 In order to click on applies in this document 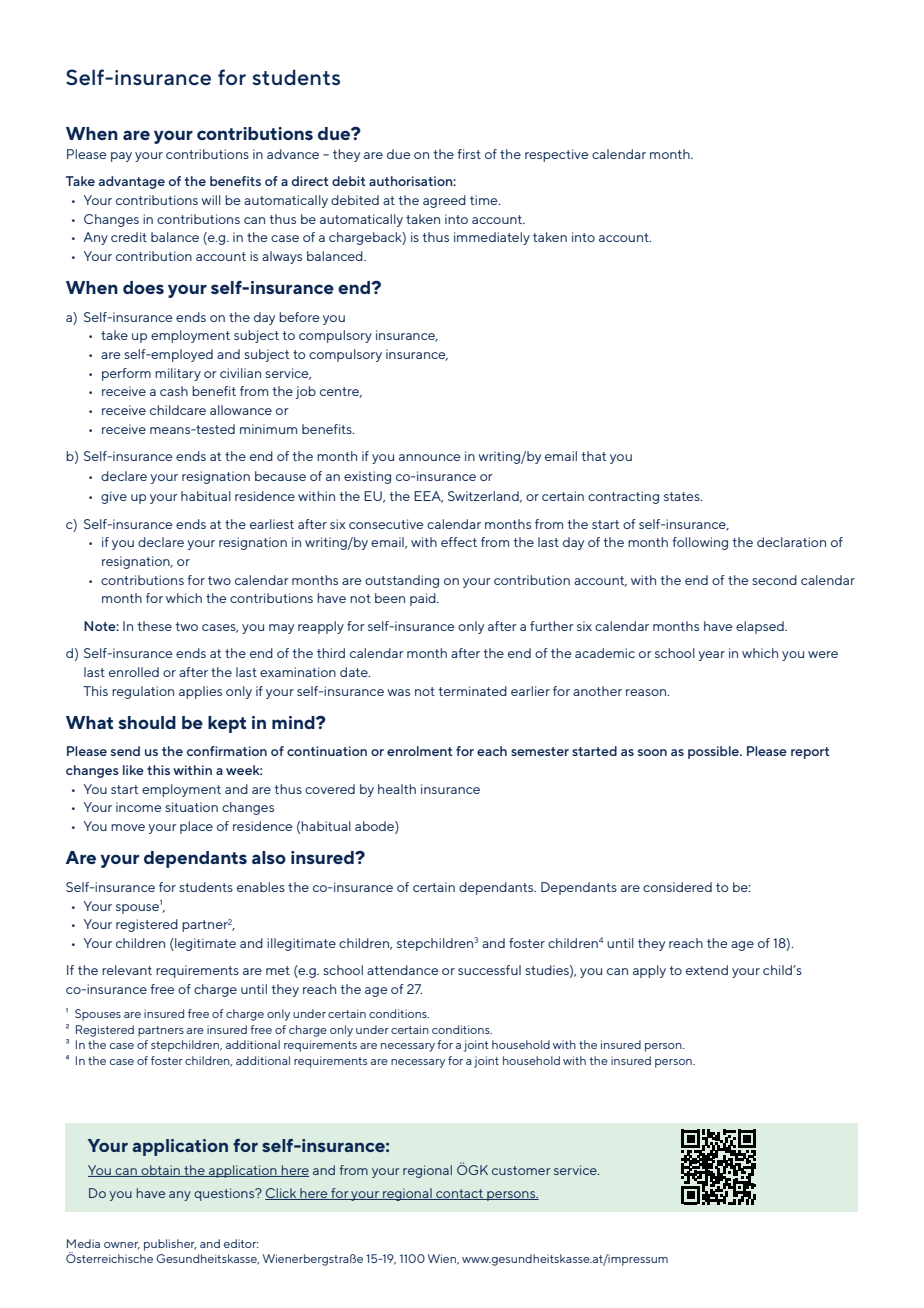, I will do `click(200, 692)`.
